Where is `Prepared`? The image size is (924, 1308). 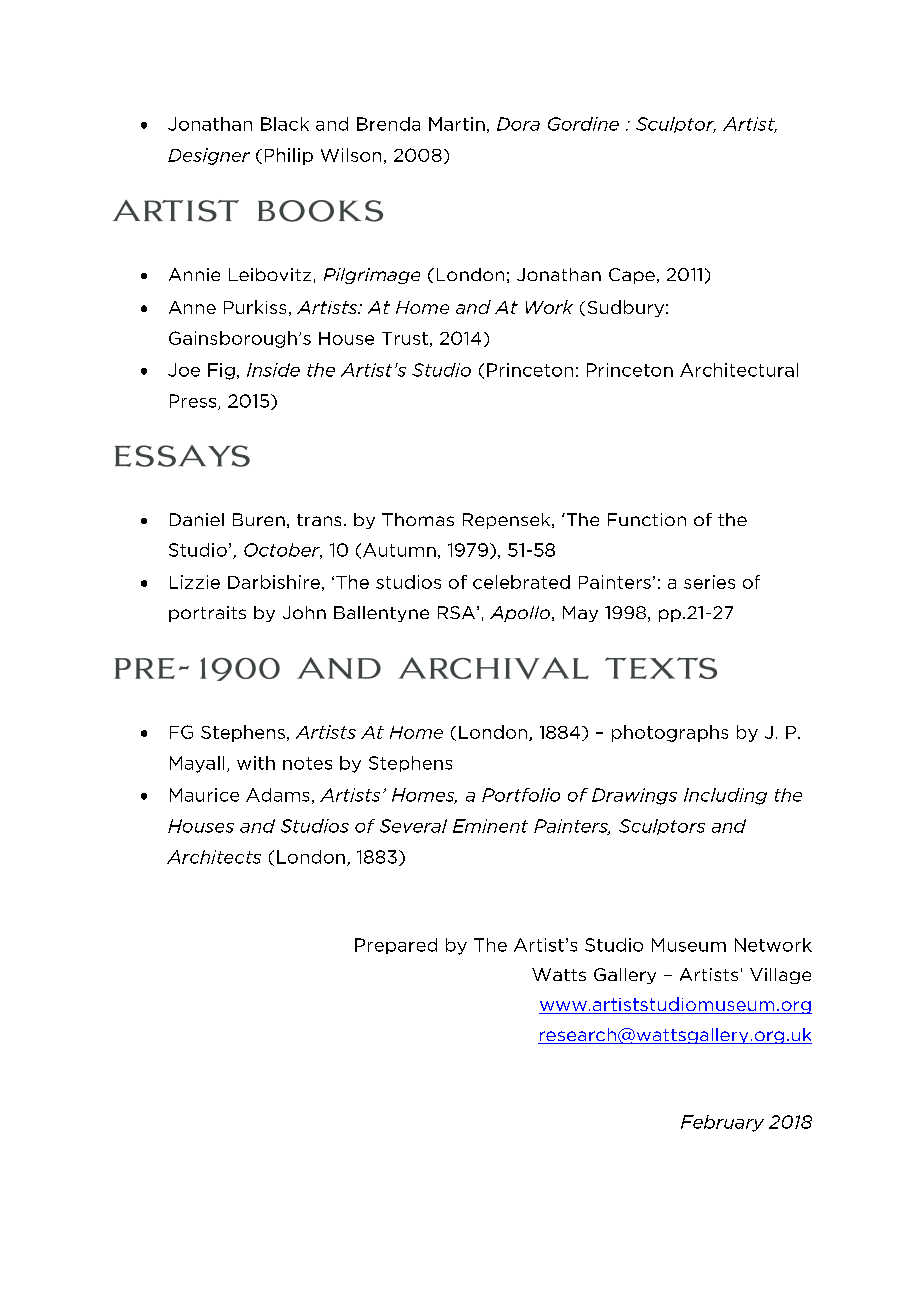
Prepared is located at coordinates (396, 946).
